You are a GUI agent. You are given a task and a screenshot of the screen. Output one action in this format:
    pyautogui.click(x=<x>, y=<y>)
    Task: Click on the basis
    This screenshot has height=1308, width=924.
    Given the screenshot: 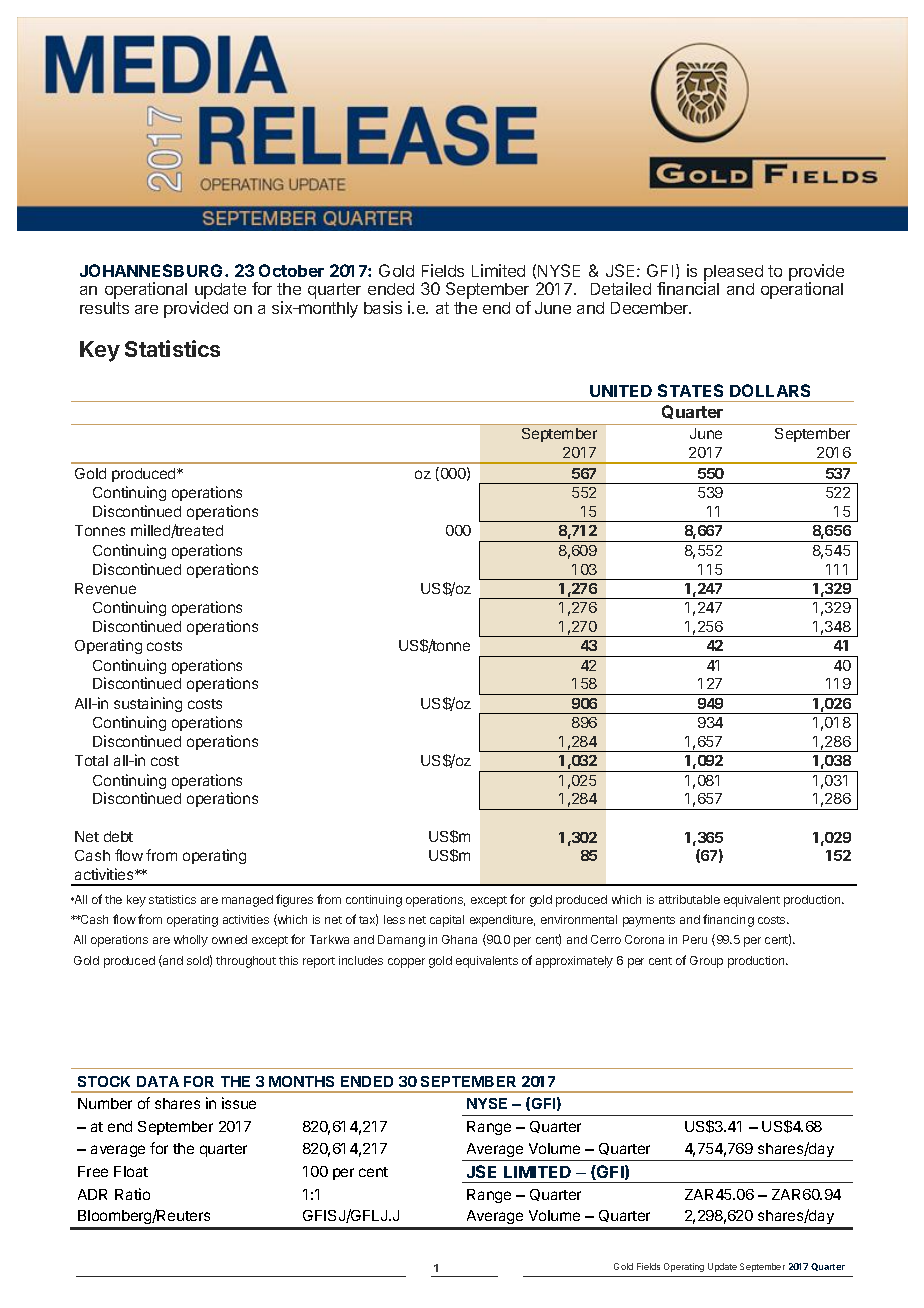 What is the action you would take?
    pyautogui.click(x=383, y=307)
